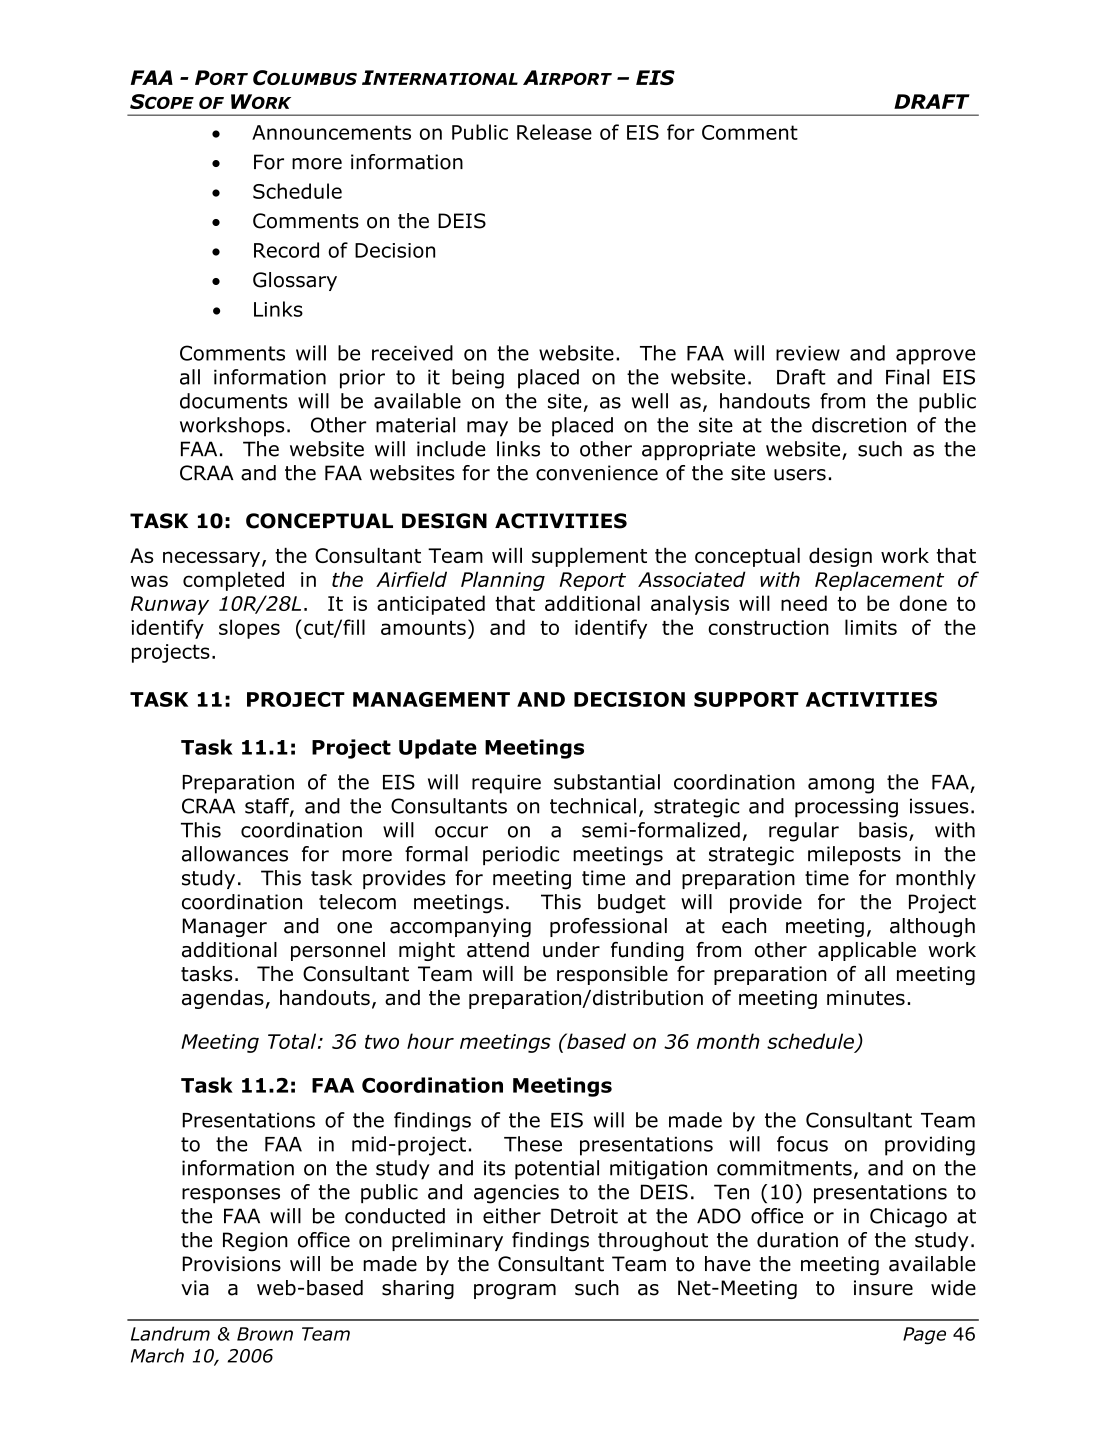 The image size is (1106, 1431). What do you see at coordinates (883, 1288) in the document?
I see `insure` at bounding box center [883, 1288].
